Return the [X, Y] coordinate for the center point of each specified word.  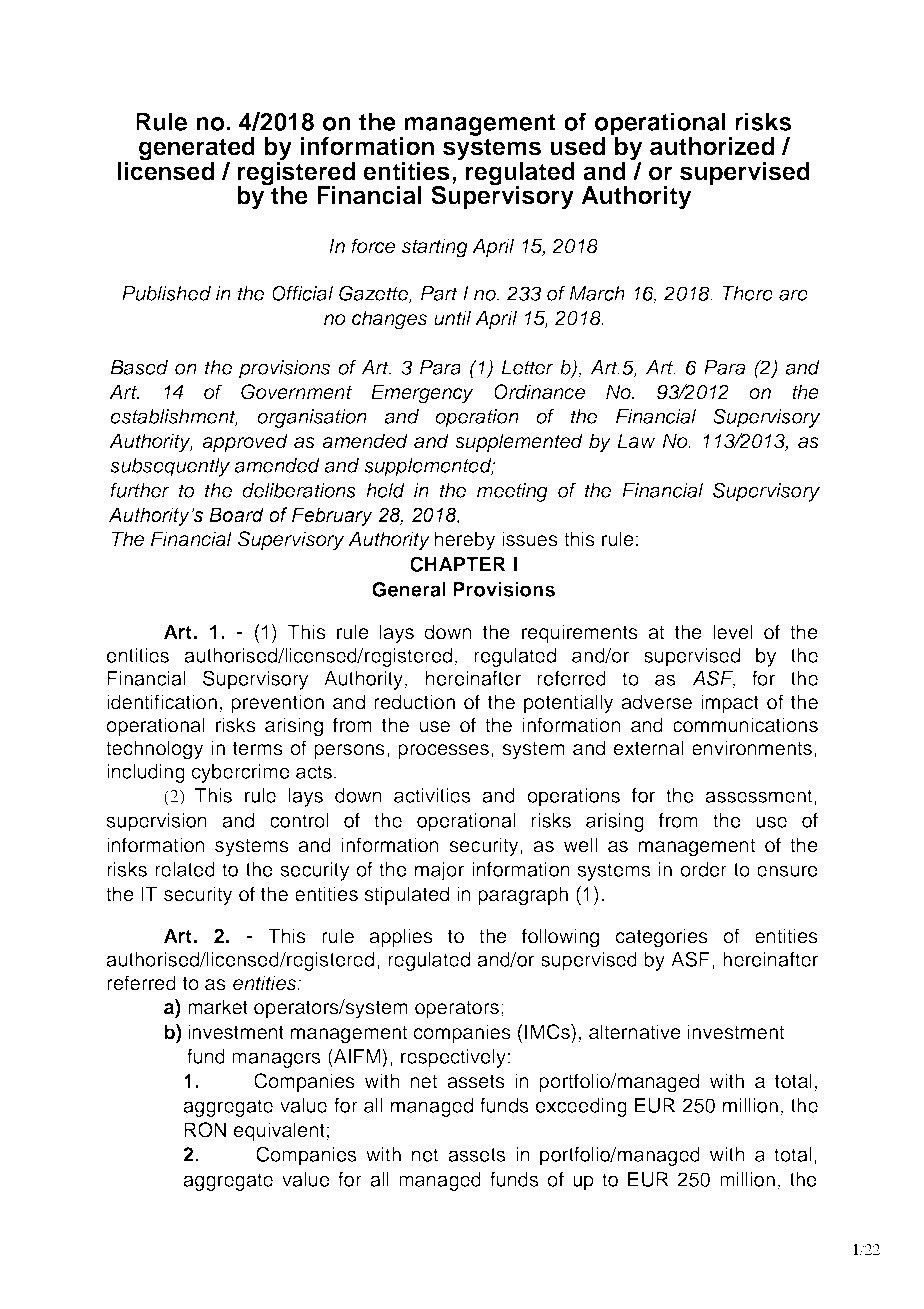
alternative [635, 1032]
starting [435, 248]
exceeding [581, 1107]
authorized [712, 146]
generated [197, 150]
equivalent [279, 1131]
